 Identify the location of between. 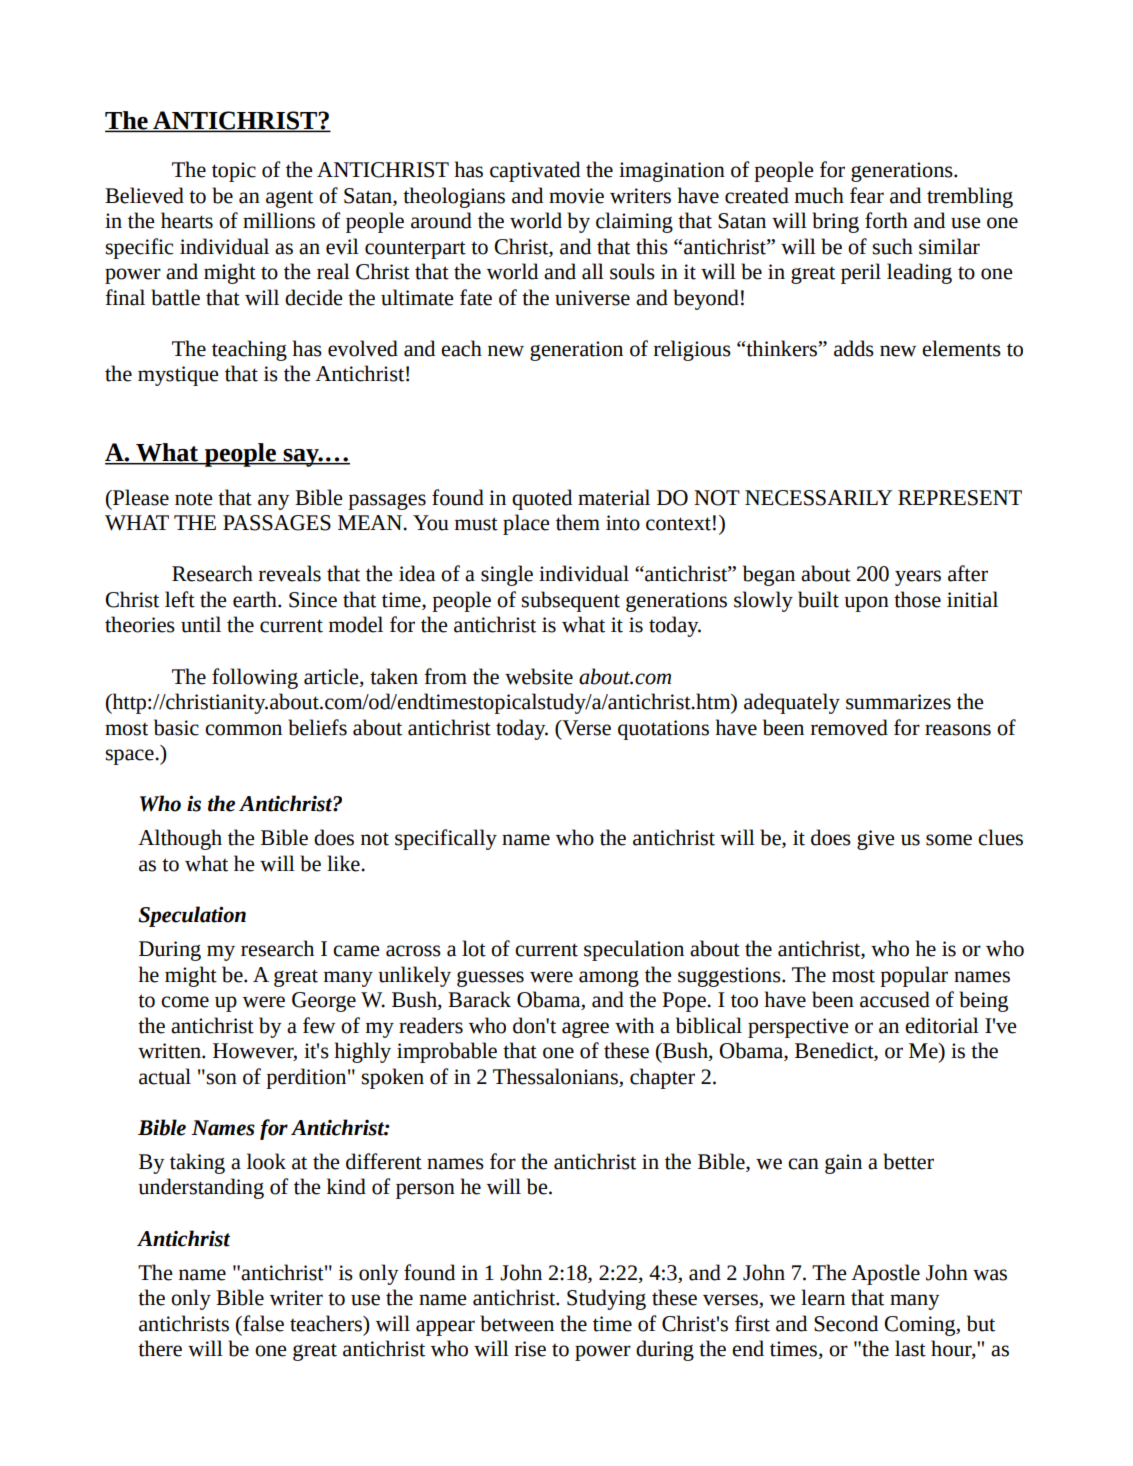
(517, 1323).
